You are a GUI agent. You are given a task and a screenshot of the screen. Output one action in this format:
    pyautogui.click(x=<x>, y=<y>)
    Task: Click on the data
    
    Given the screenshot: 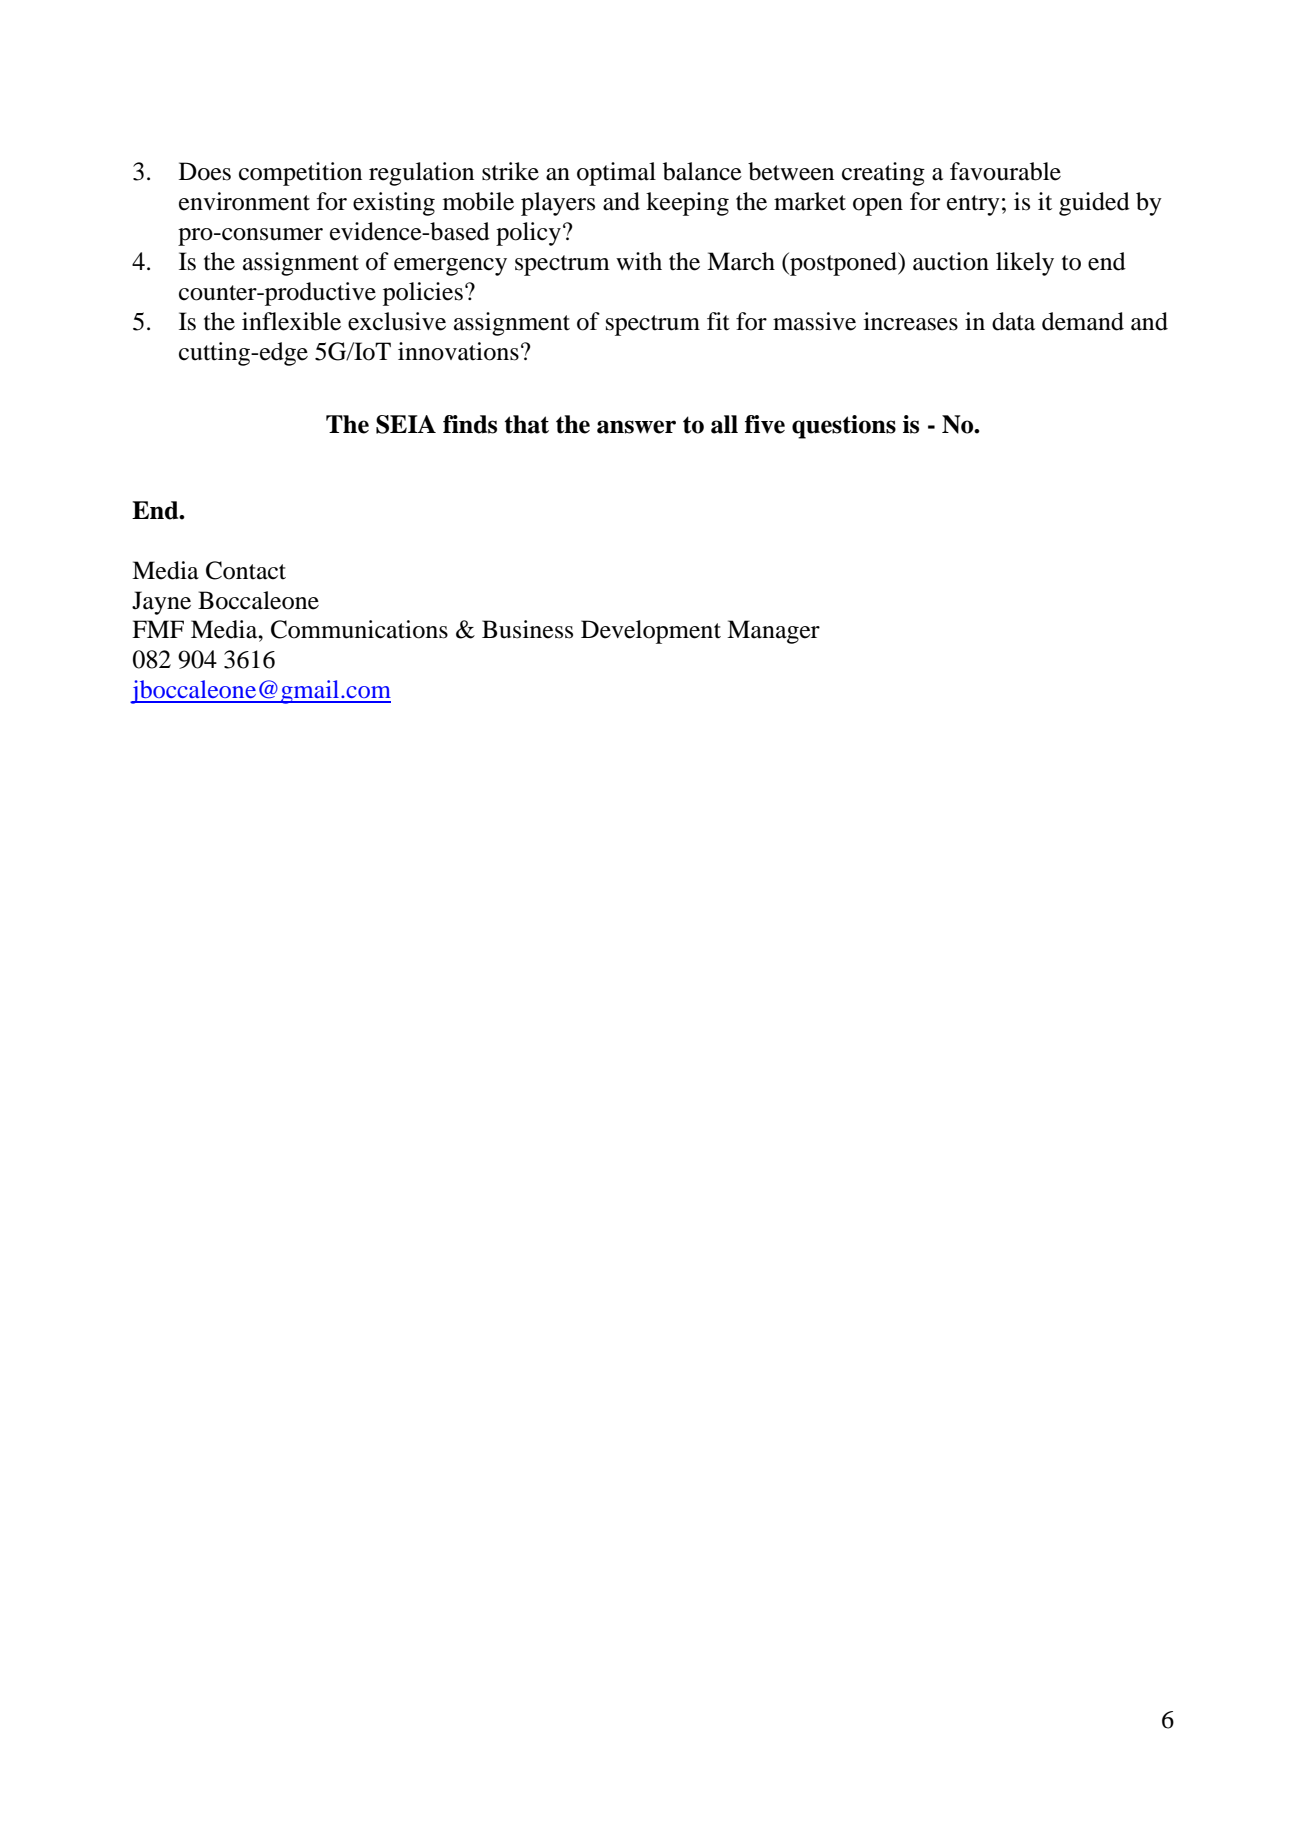 What is the action you would take?
    pyautogui.click(x=1013, y=321)
